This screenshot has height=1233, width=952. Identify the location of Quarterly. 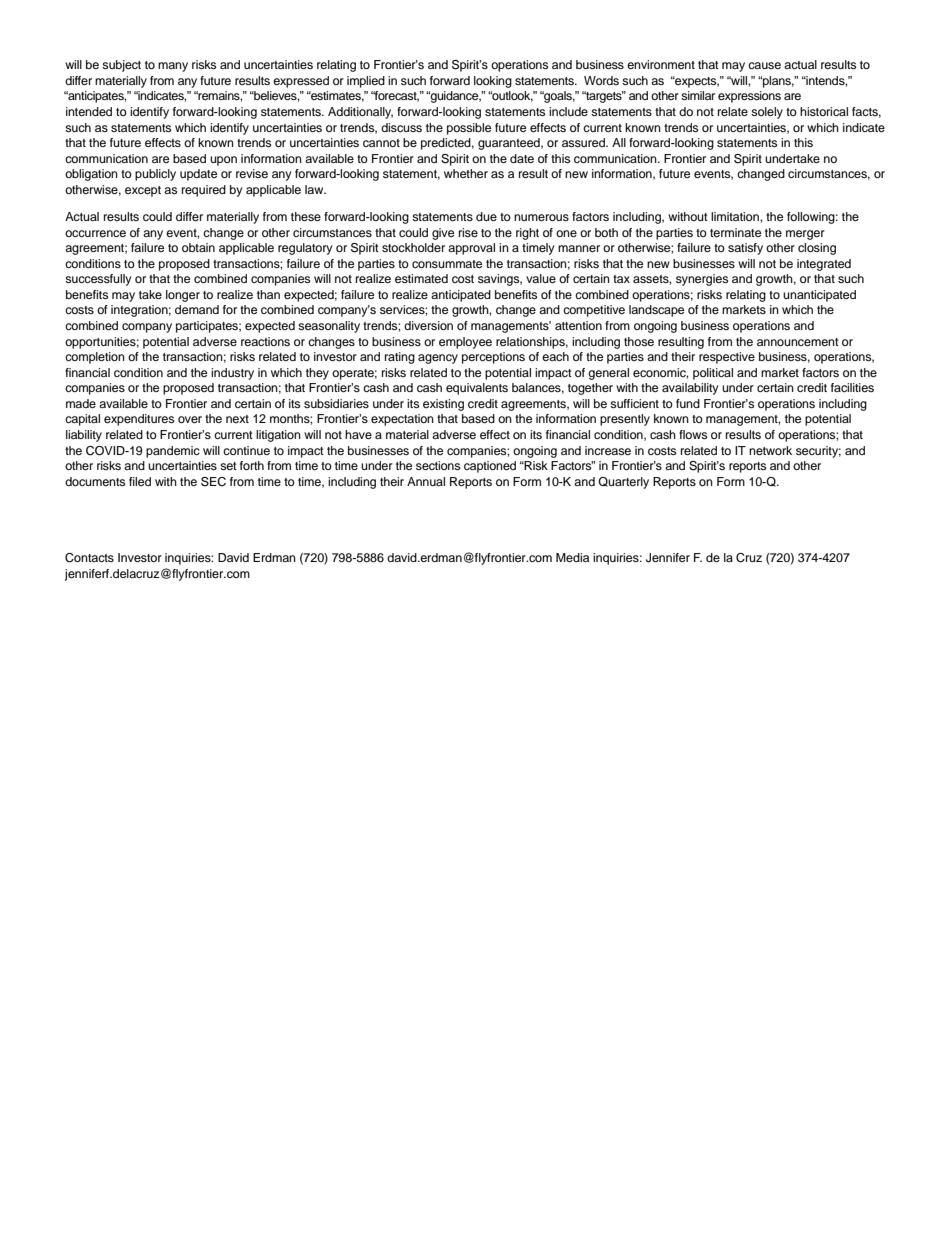
(623, 483).
